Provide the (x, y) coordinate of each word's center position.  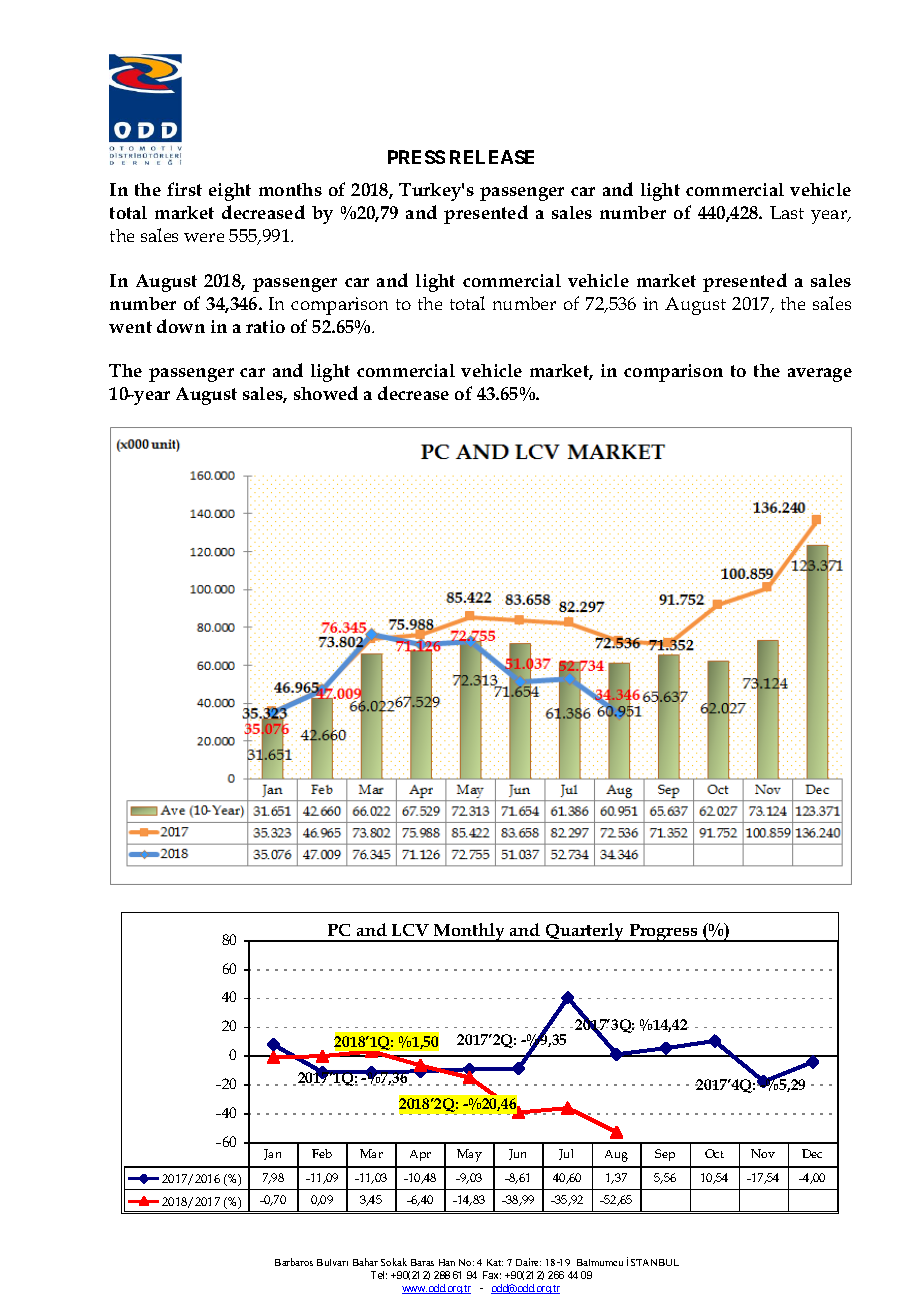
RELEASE (492, 157)
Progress (663, 933)
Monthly (470, 932)
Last (787, 212)
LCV (410, 930)
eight (230, 192)
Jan (272, 1154)
